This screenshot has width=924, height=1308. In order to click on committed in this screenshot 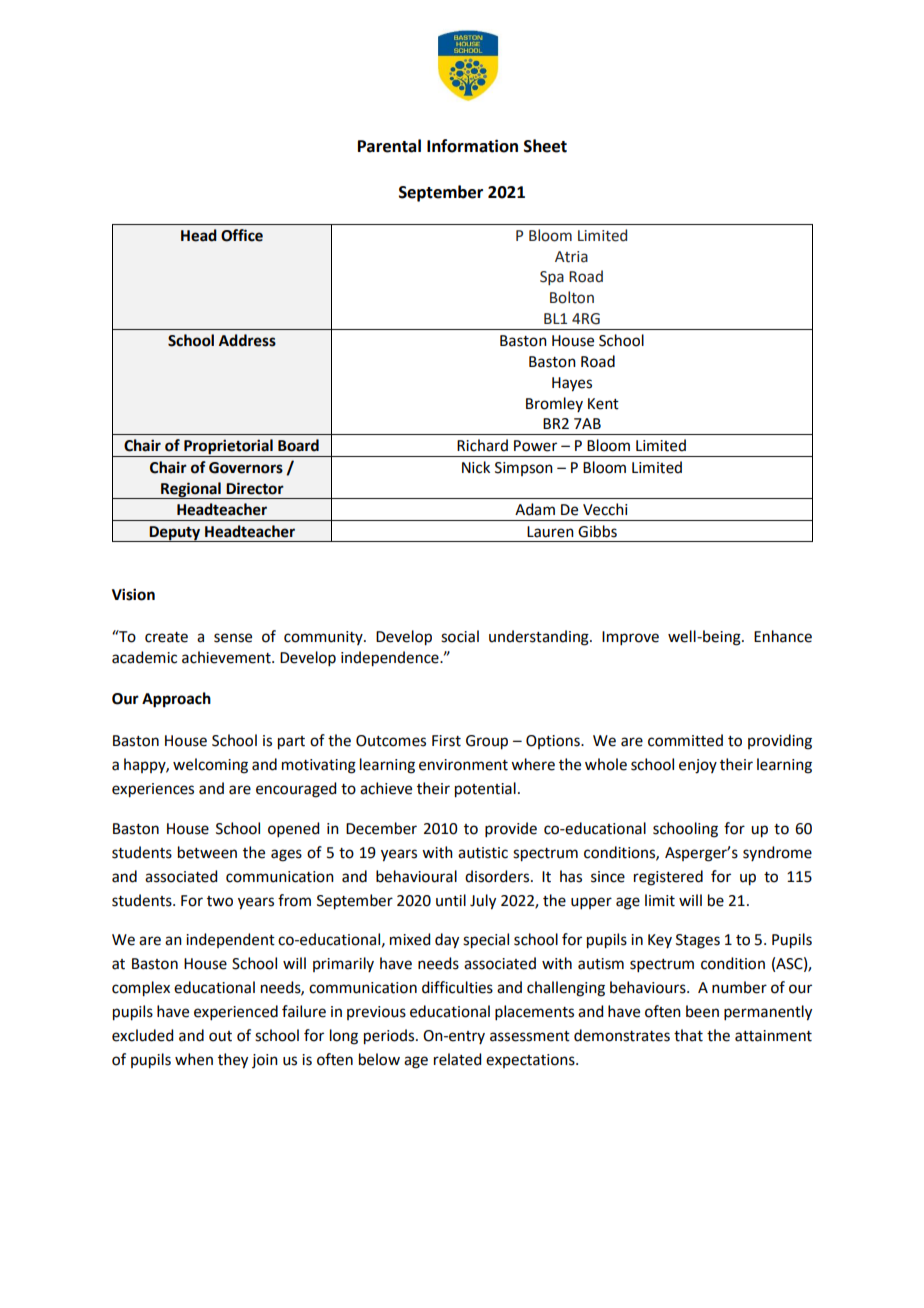, I will do `click(685, 740)`.
